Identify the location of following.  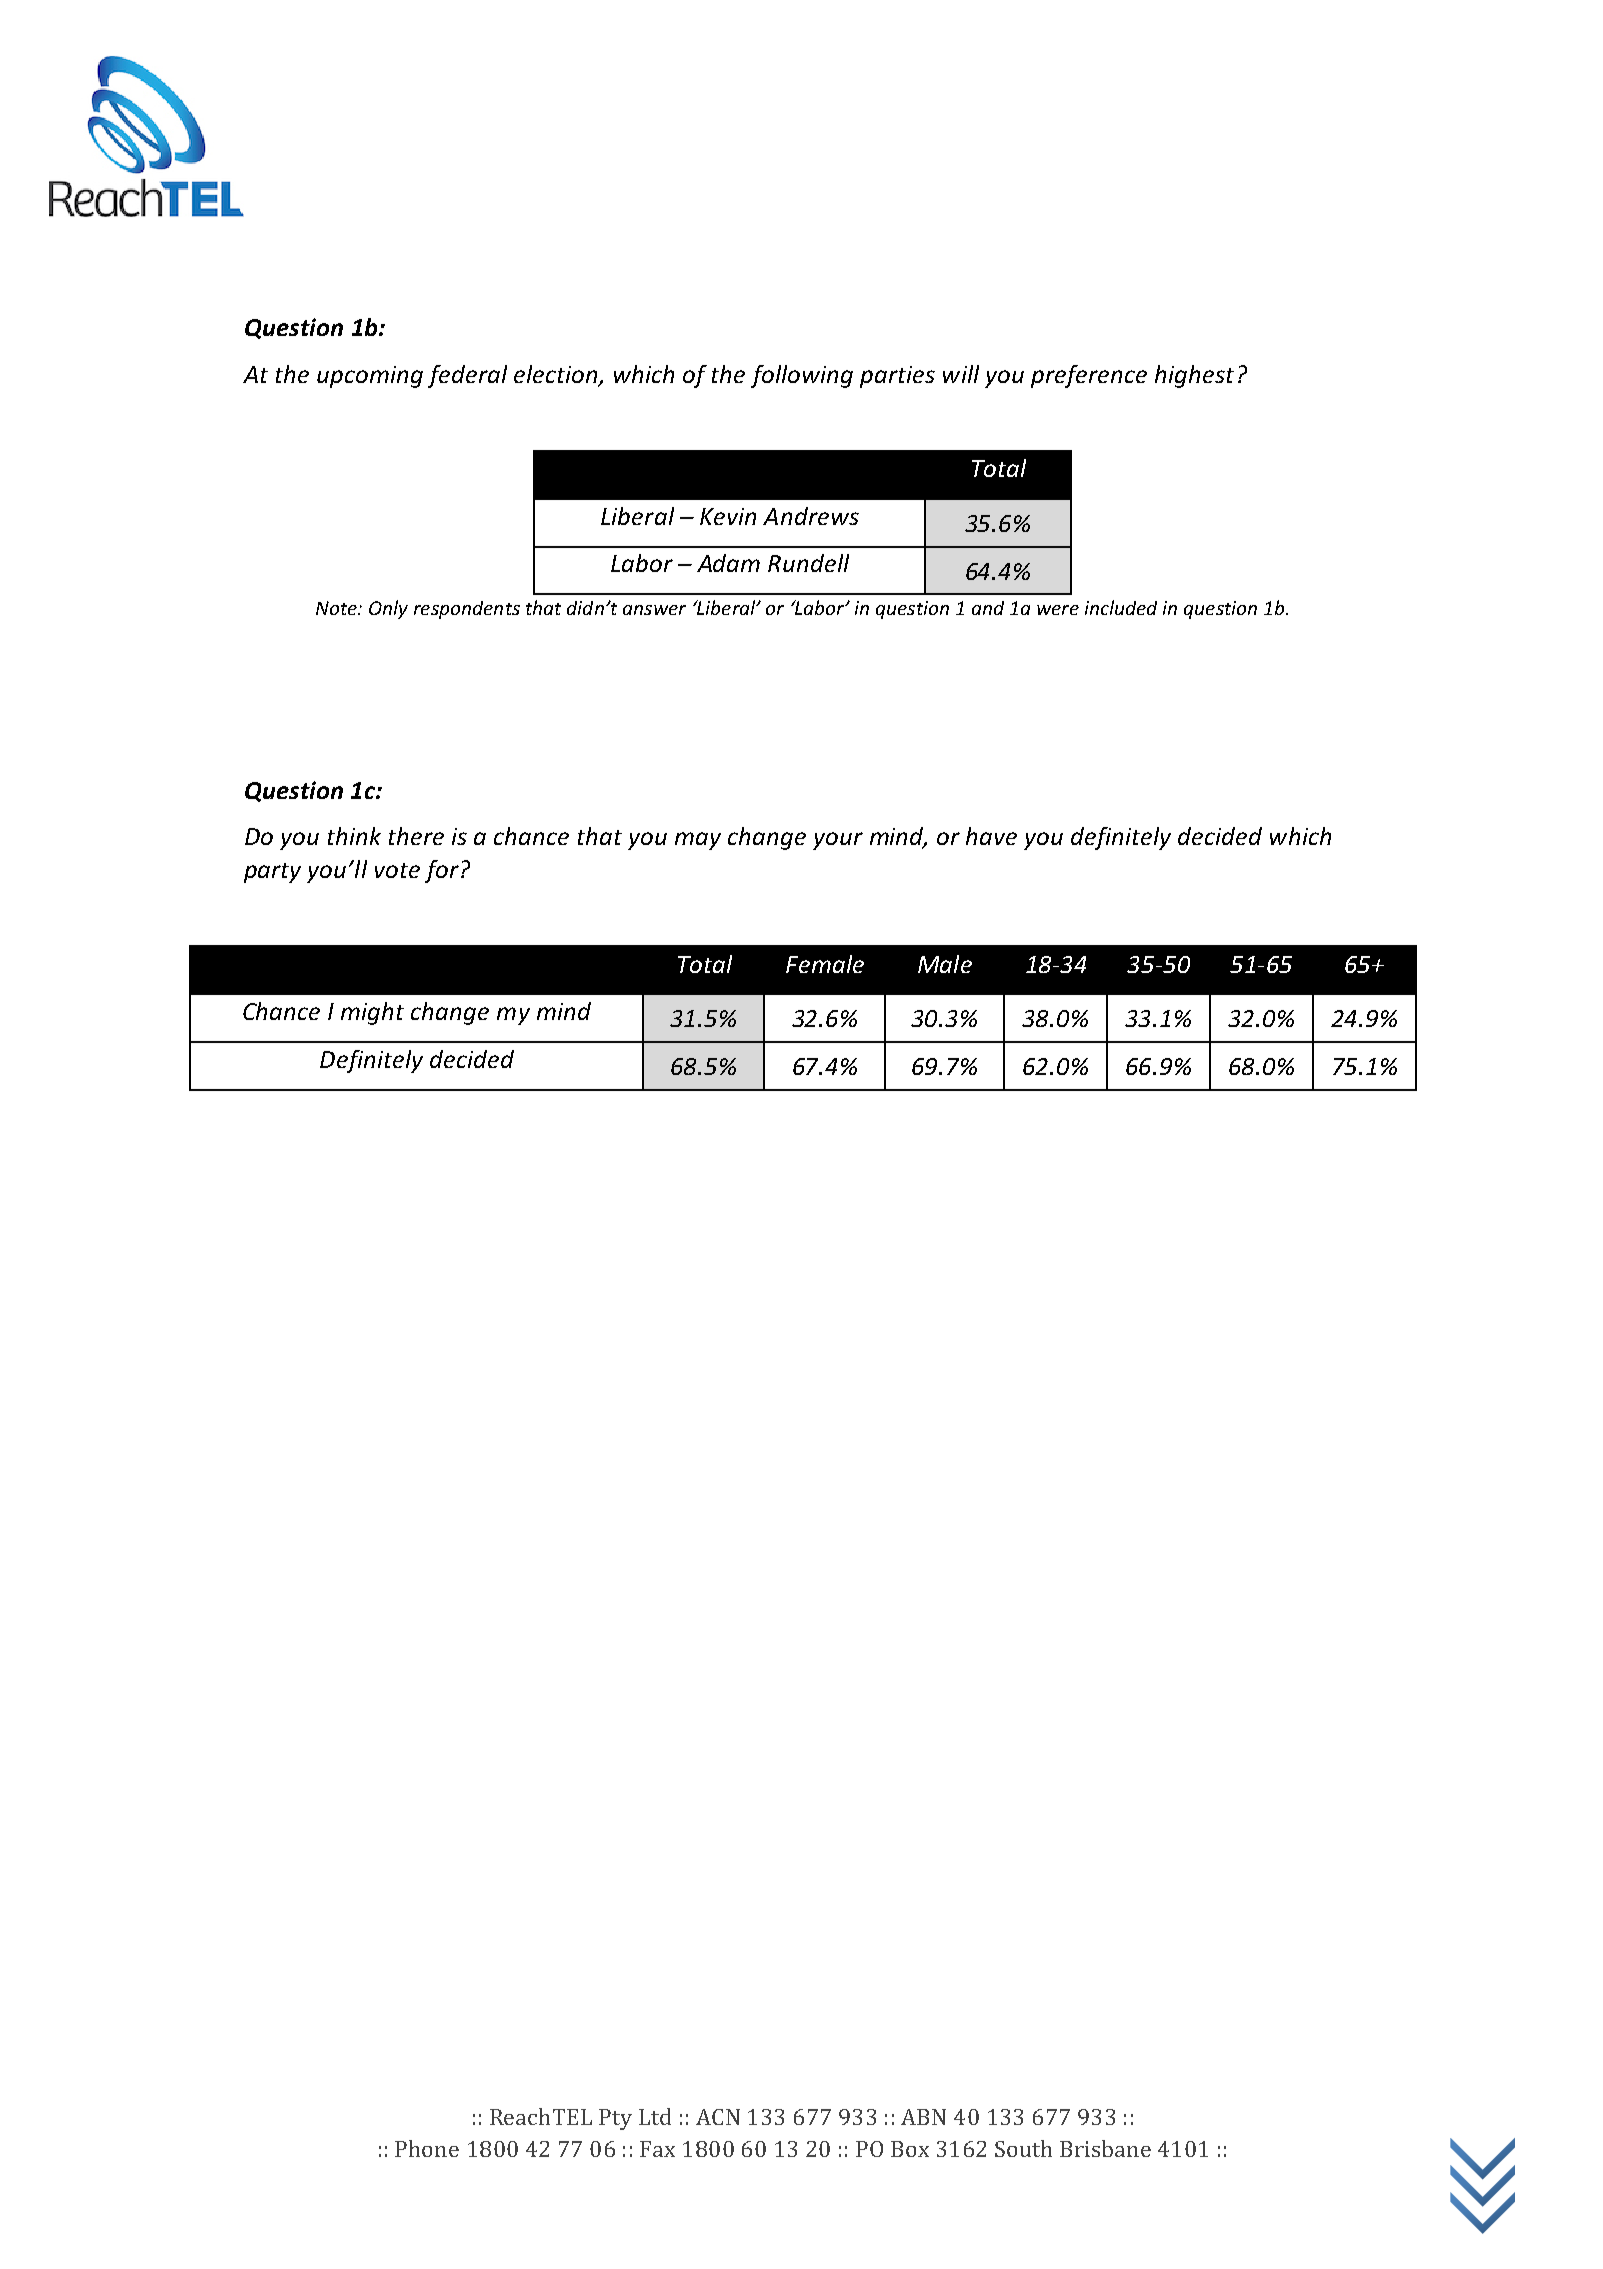
(802, 376).
